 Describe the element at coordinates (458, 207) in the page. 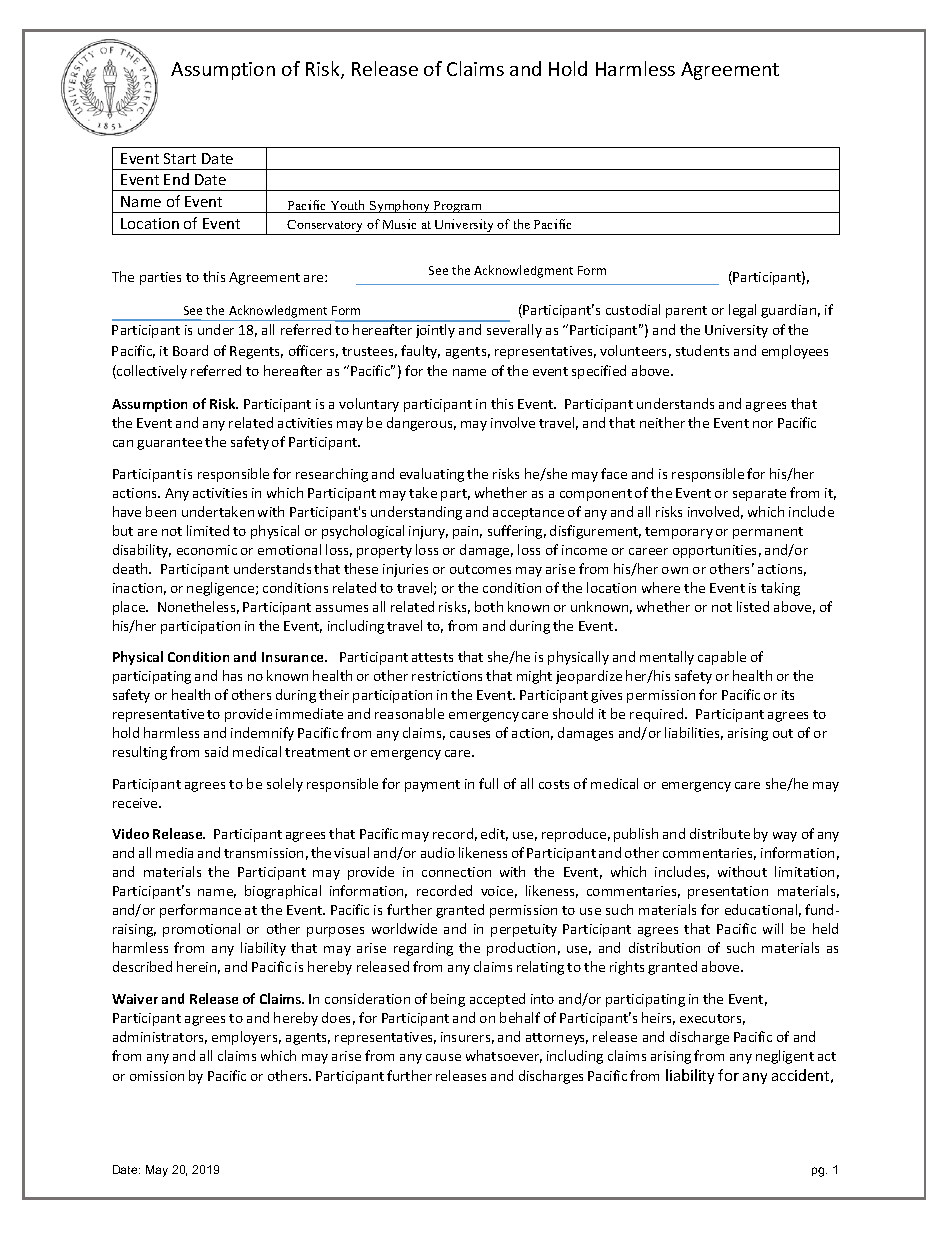

I see `Program` at that location.
